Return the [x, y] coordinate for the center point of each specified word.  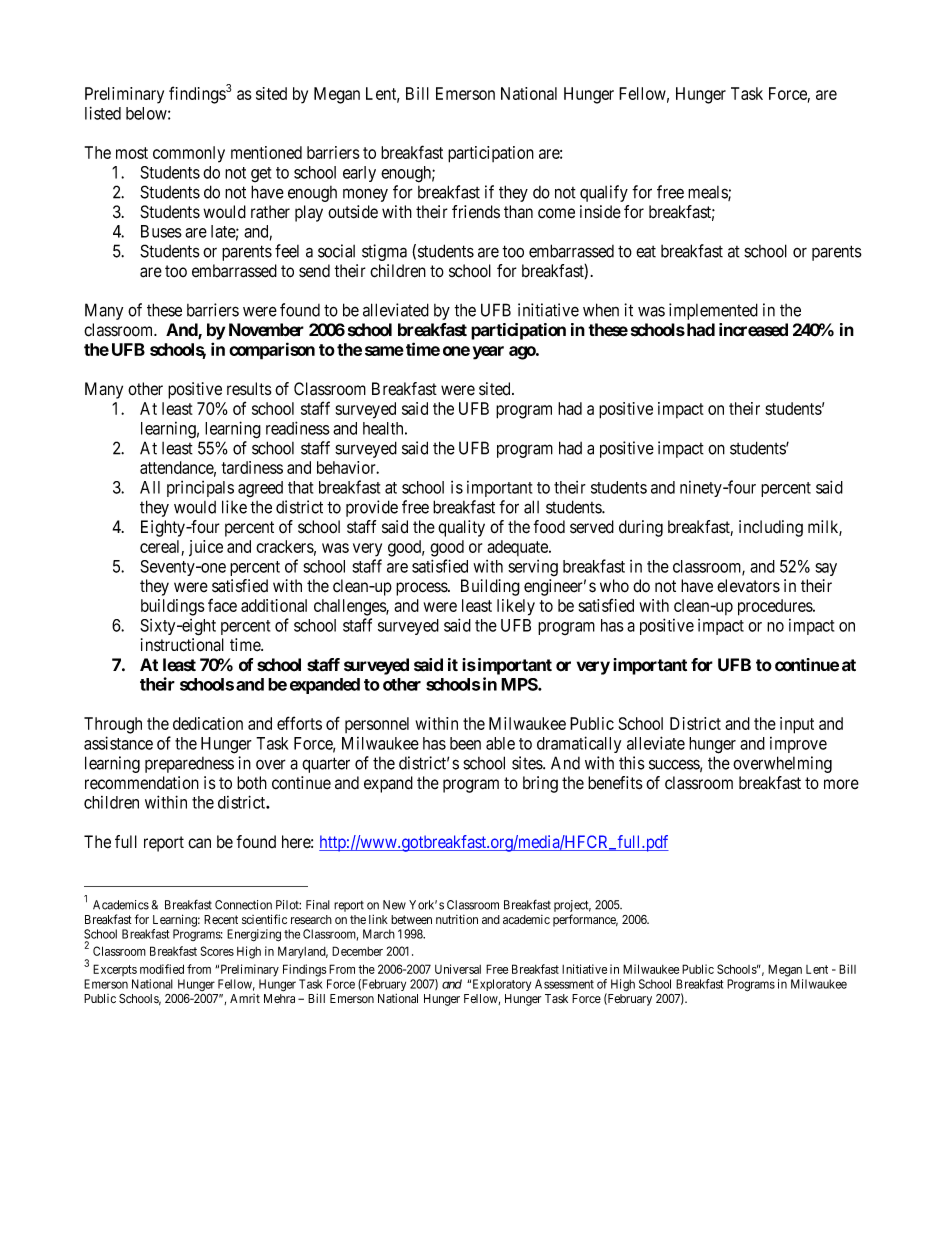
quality [461, 528]
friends [476, 212]
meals [708, 193]
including [771, 528]
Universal [458, 969]
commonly [189, 154]
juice [206, 548]
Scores [217, 951]
